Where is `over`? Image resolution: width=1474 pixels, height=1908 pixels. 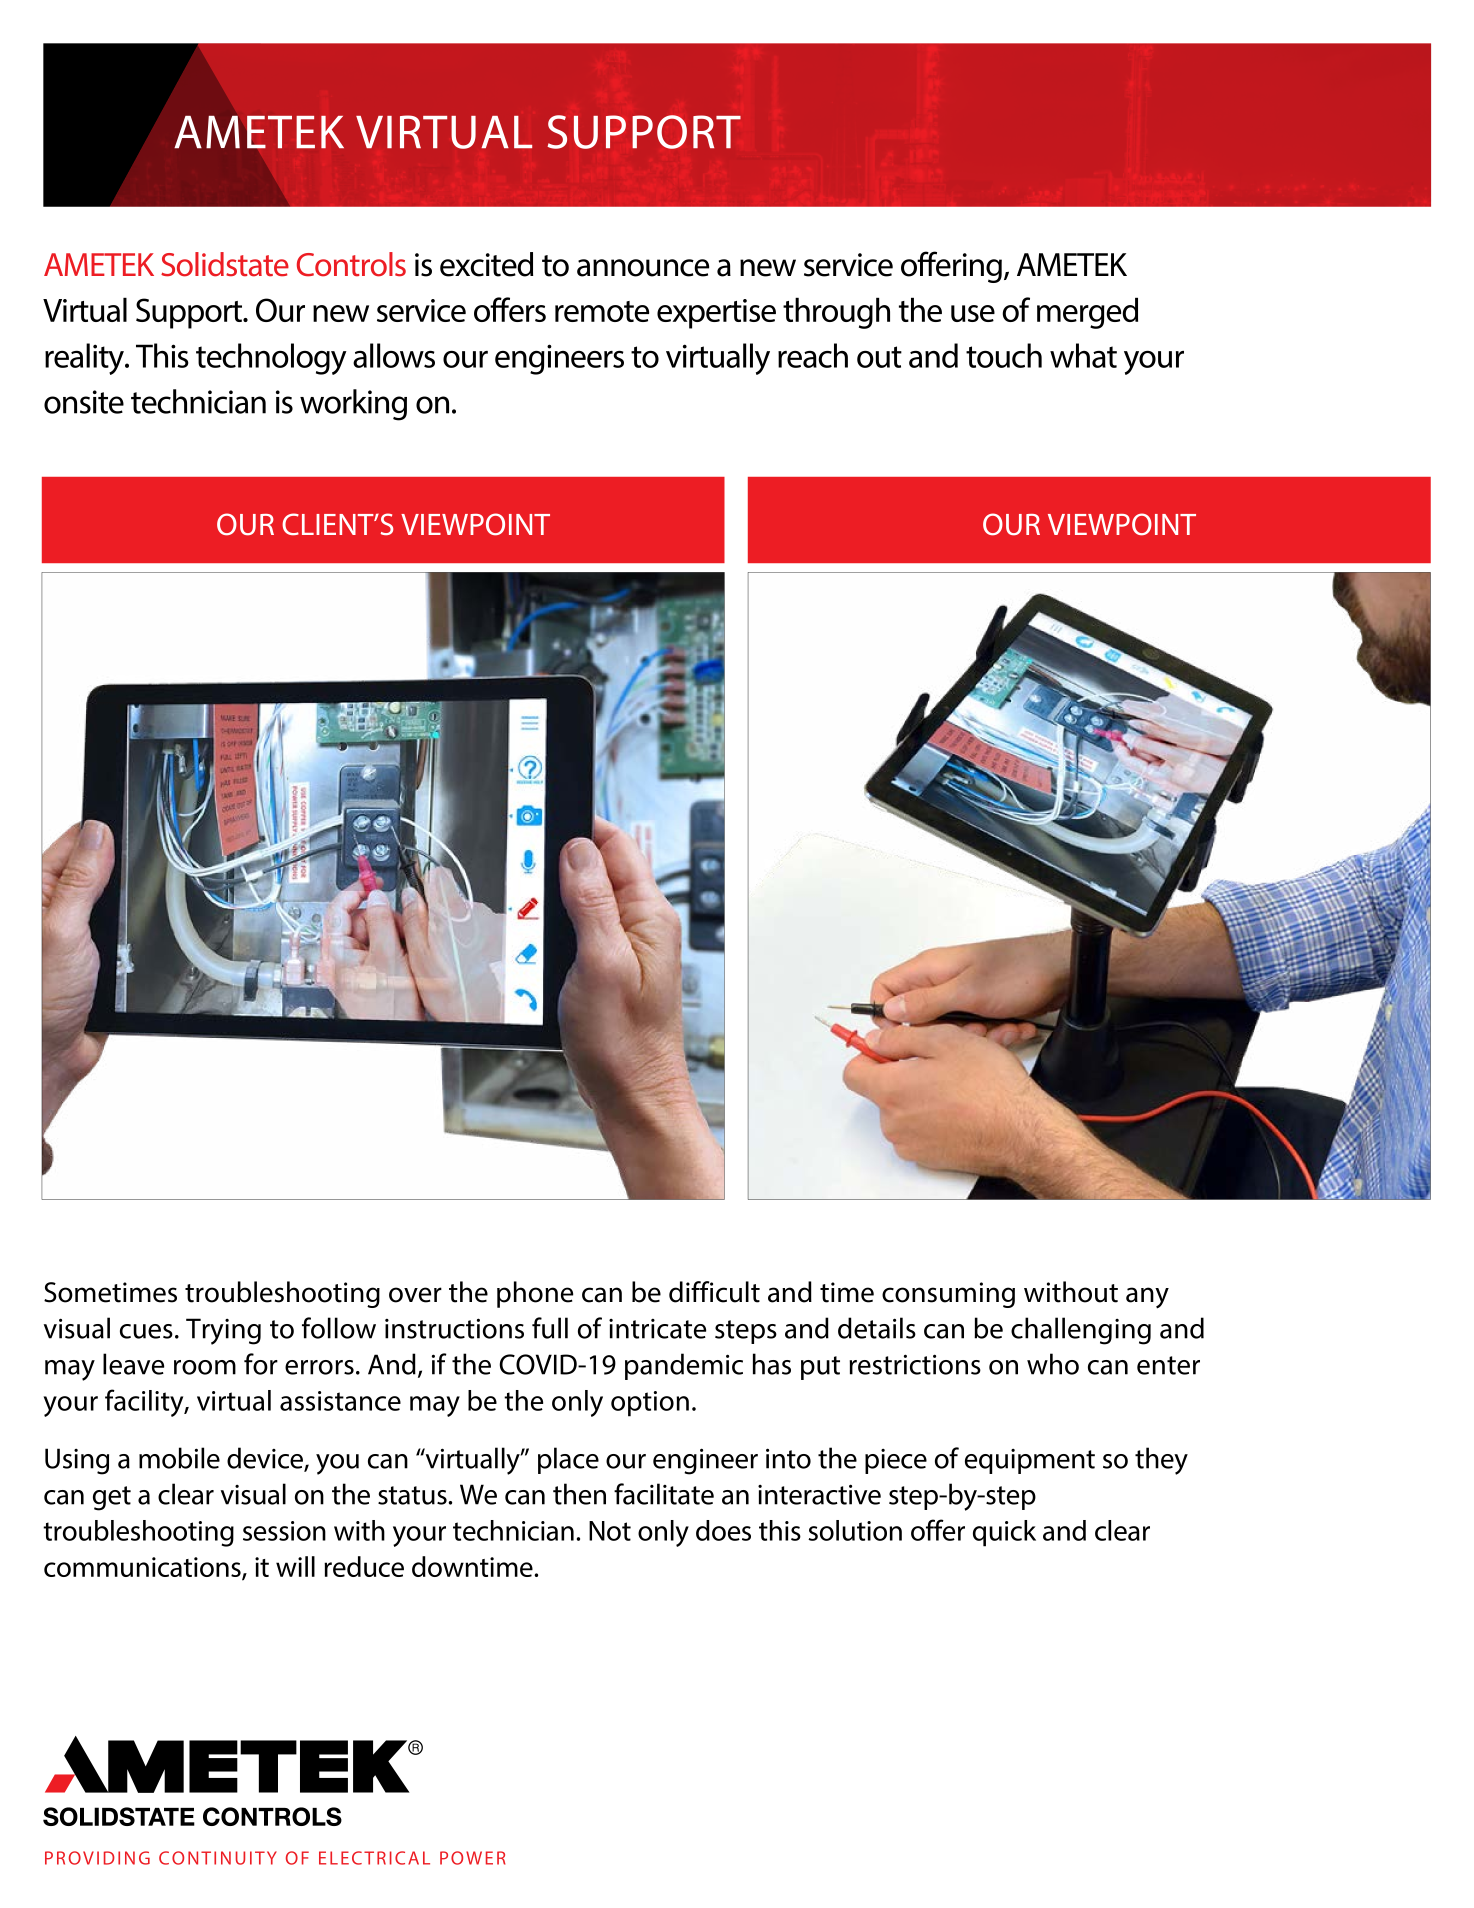
over is located at coordinates (415, 1295).
